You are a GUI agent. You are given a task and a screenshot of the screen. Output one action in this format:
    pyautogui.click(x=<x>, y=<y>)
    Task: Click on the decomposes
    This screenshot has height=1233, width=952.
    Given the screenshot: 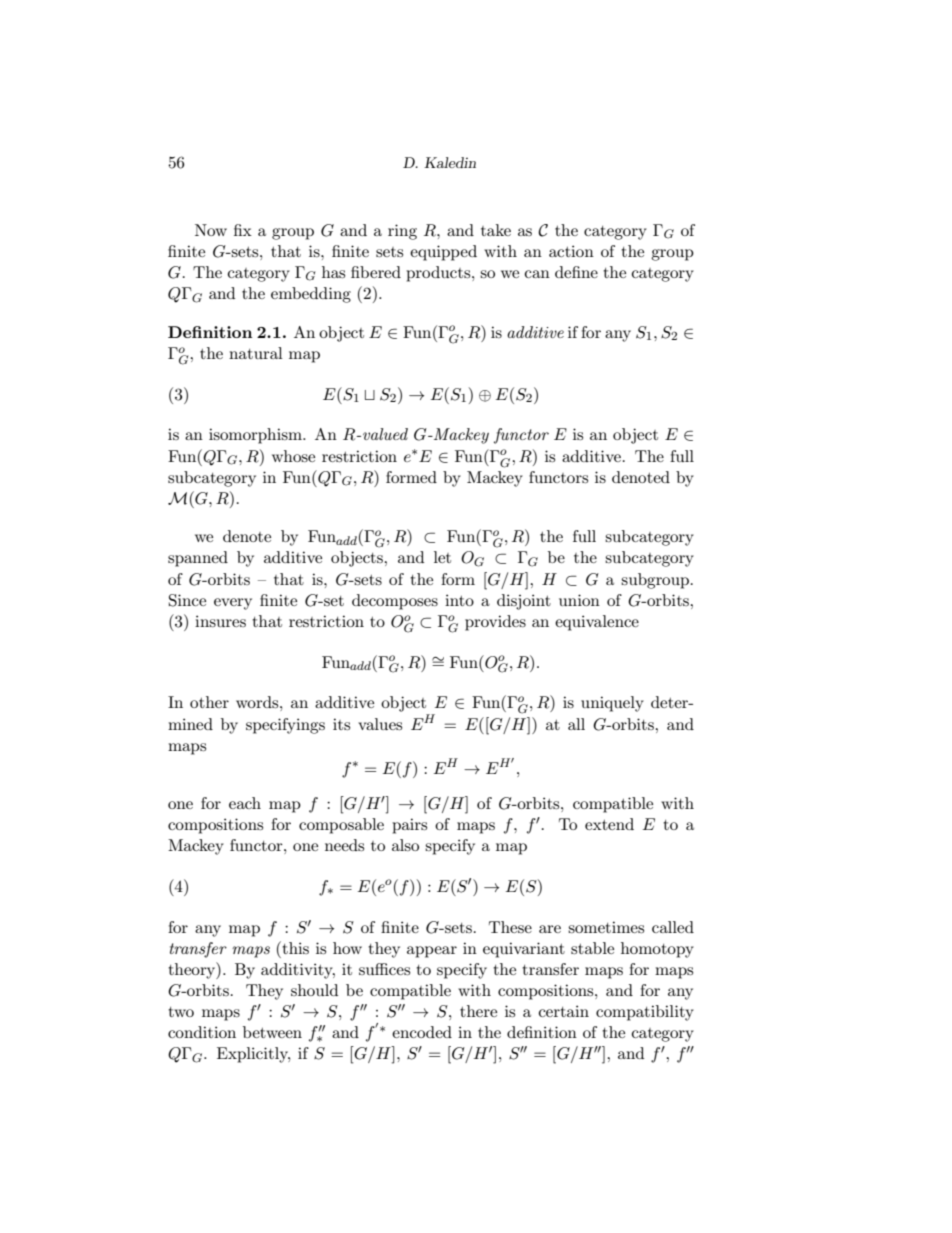 What is the action you would take?
    pyautogui.click(x=395, y=602)
